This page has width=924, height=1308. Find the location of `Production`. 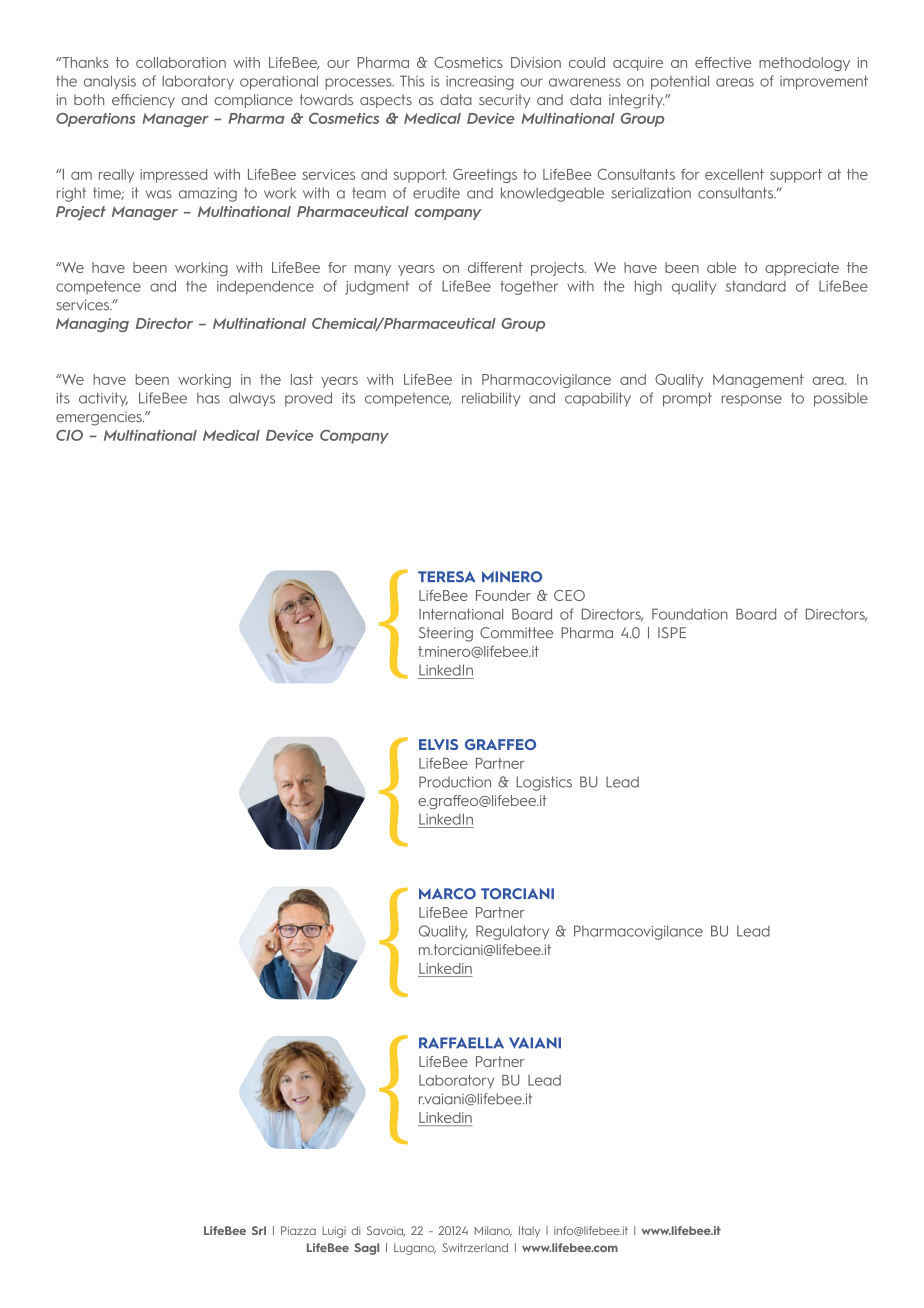

Production is located at coordinates (455, 782).
